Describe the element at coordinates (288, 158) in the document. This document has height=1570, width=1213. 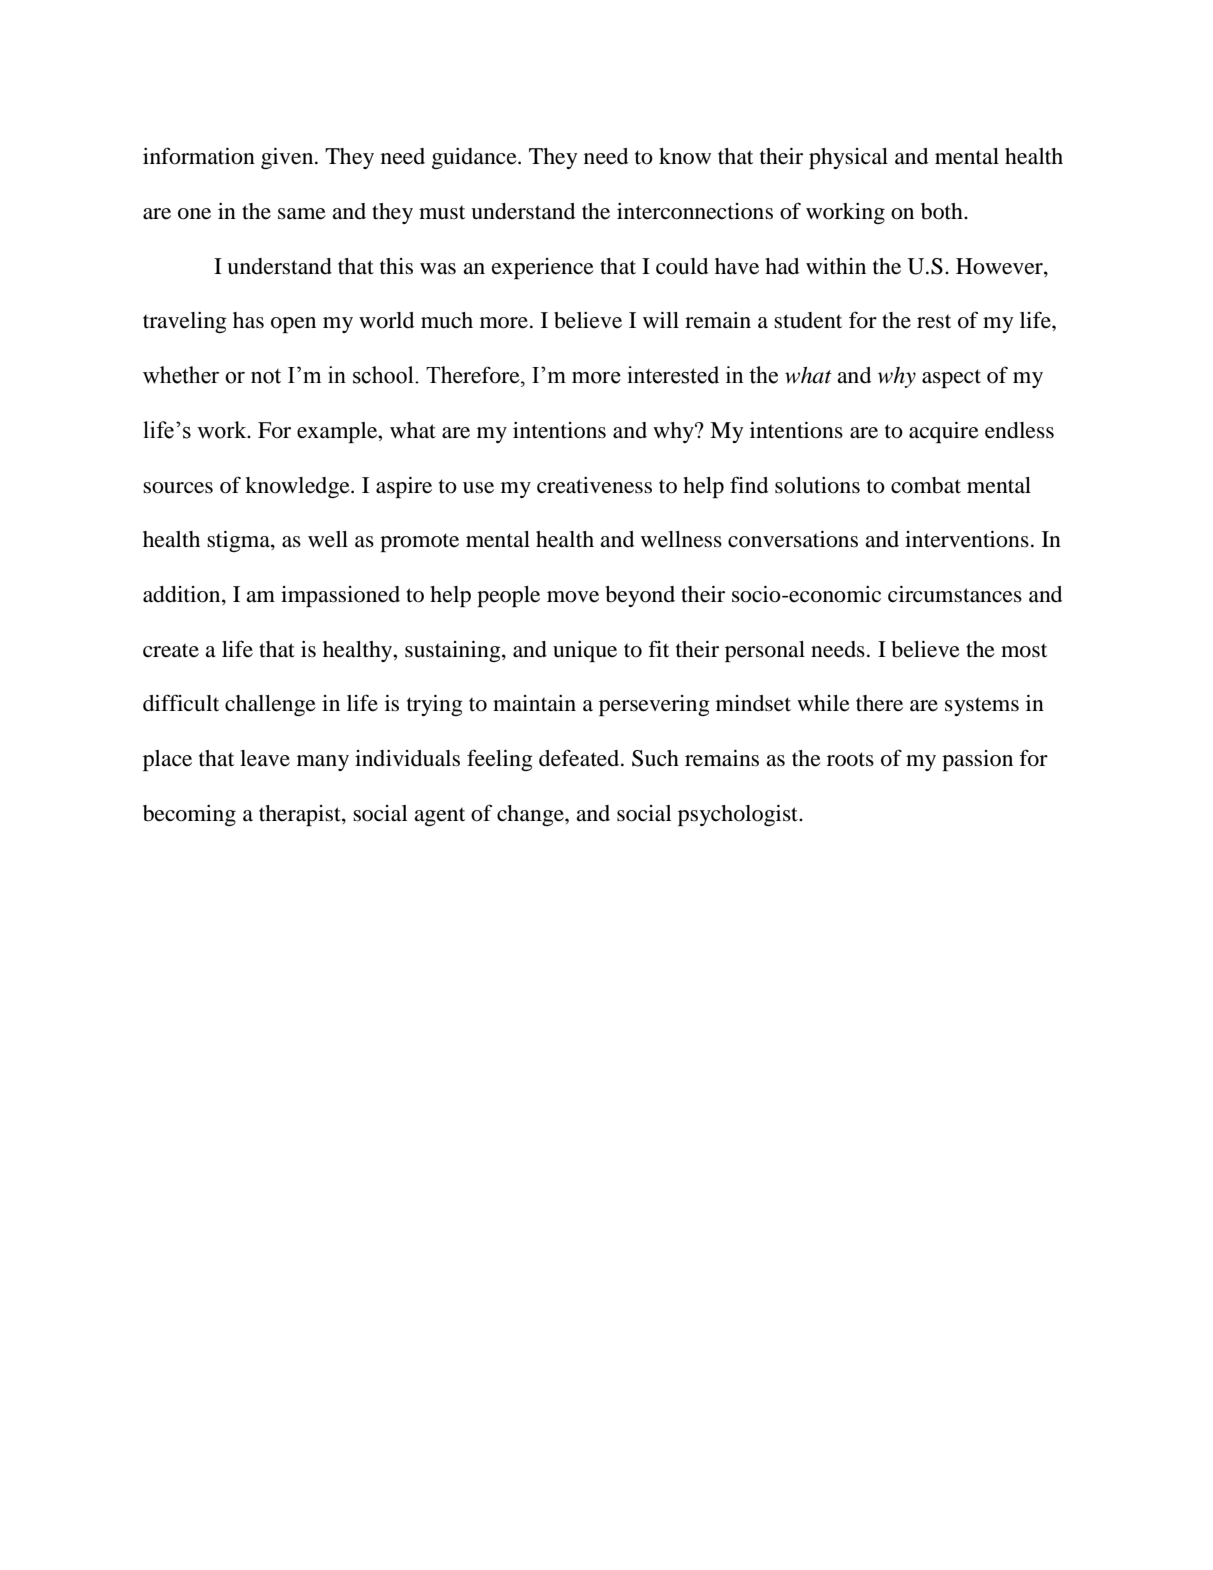
I see `given` at that location.
